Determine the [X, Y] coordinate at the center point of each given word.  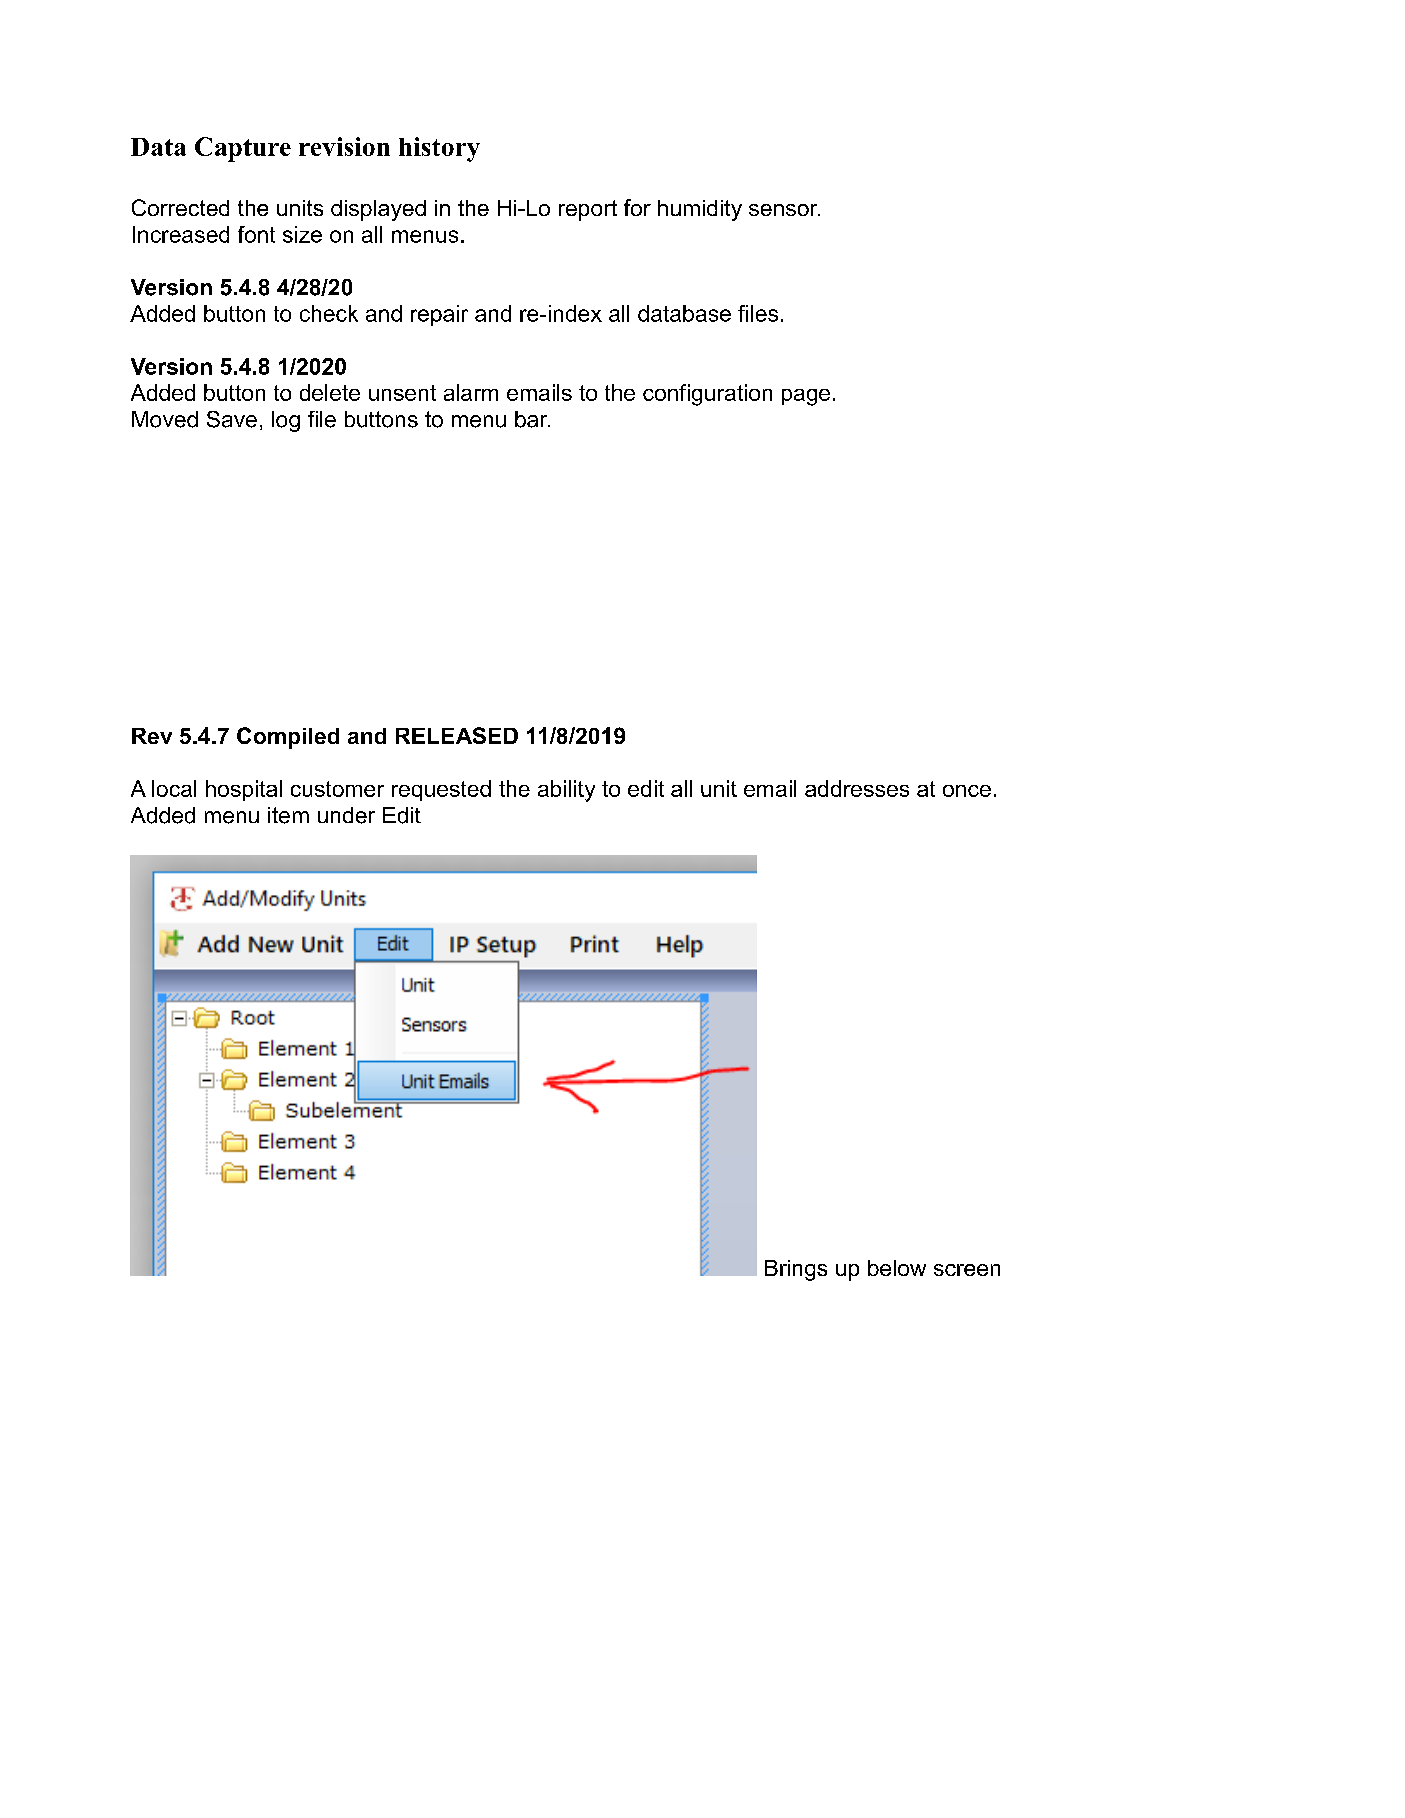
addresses [857, 788]
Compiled [288, 738]
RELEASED [457, 735]
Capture [243, 149]
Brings [796, 1270]
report [588, 210]
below [897, 1268]
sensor [784, 210]
